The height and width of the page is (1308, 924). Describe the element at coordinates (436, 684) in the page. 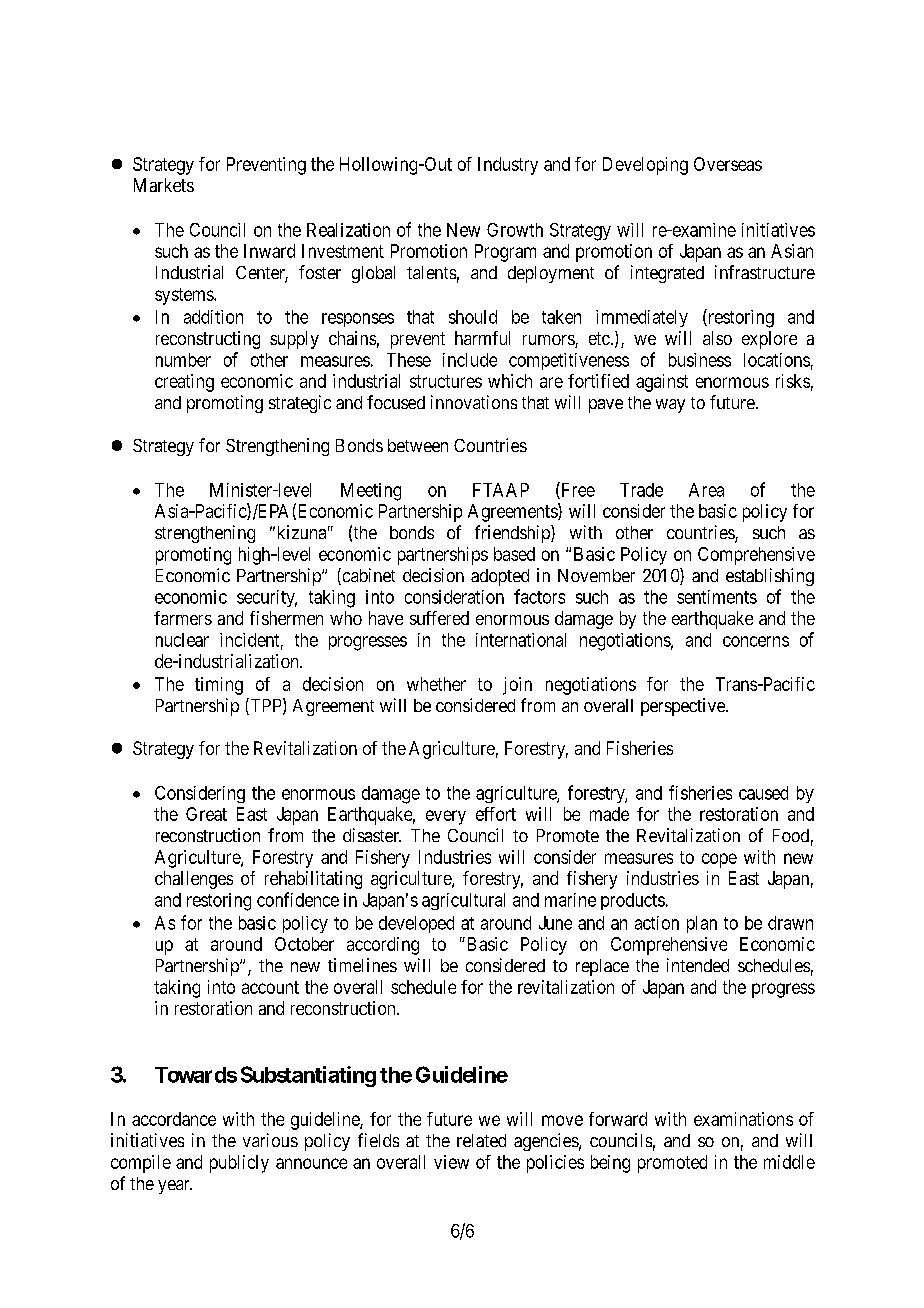

I see `whether` at that location.
